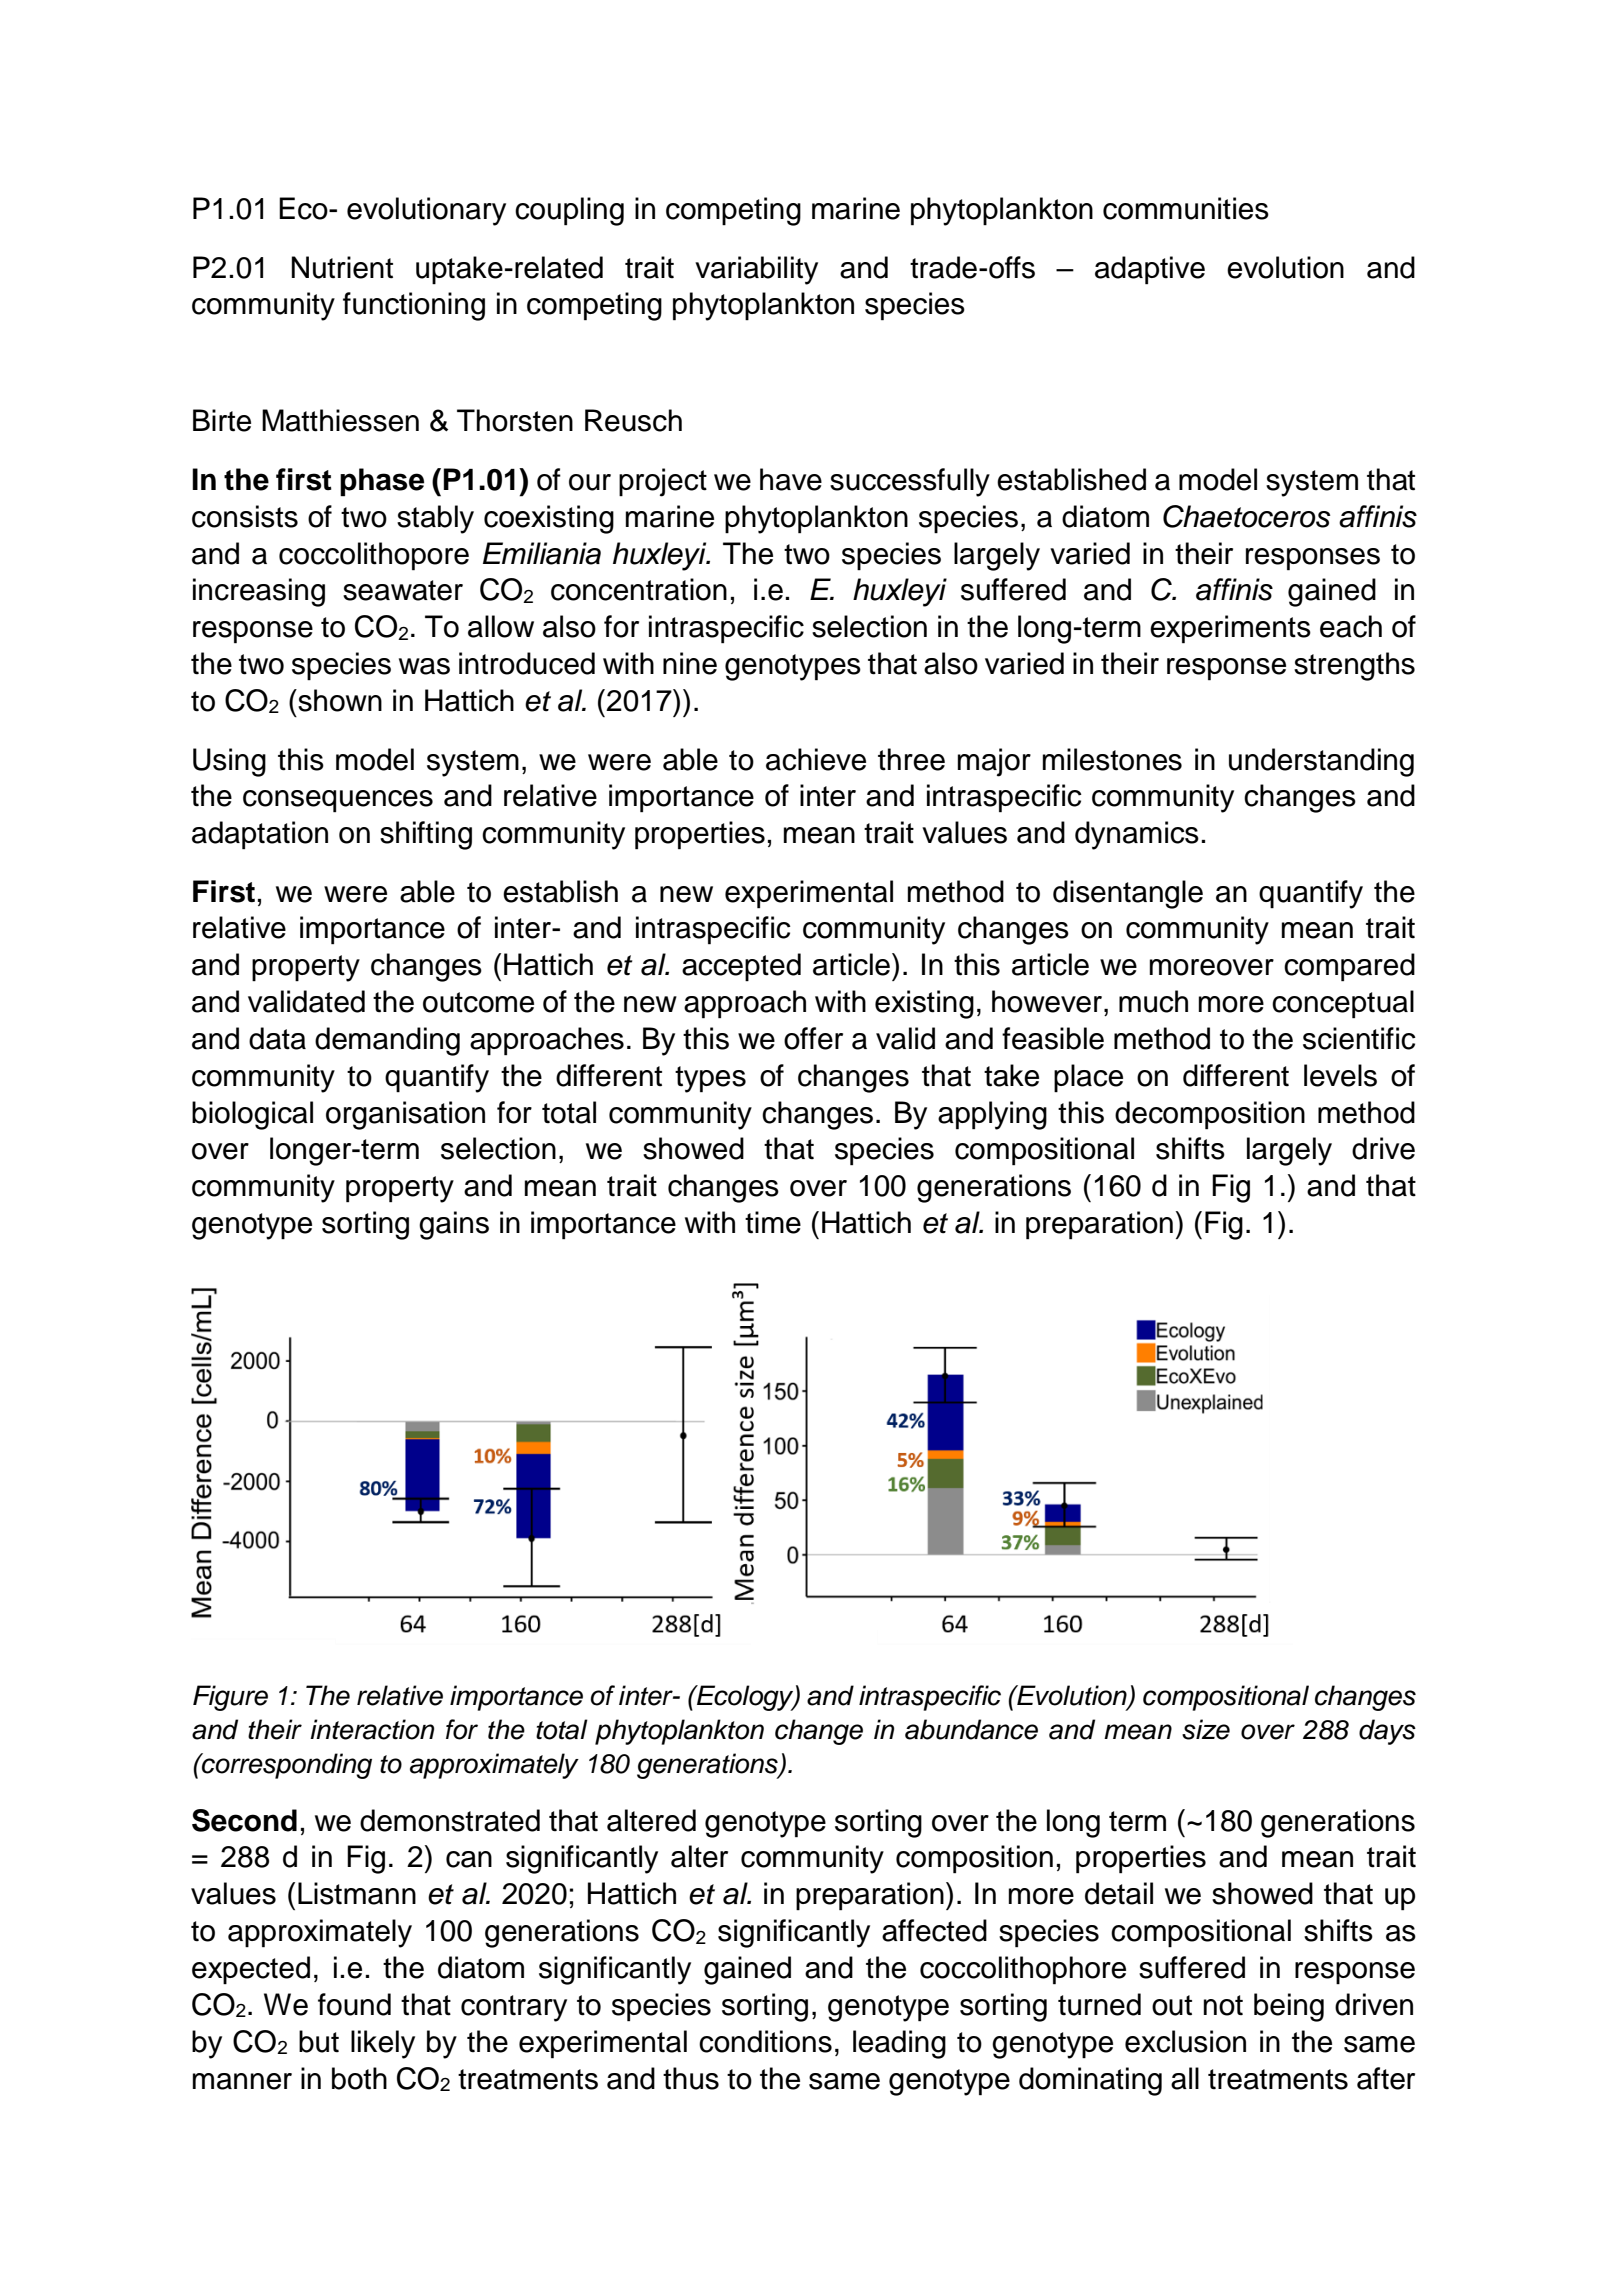 The image size is (1607, 2272). Describe the element at coordinates (426, 835) in the screenshot. I see `shifting` at that location.
